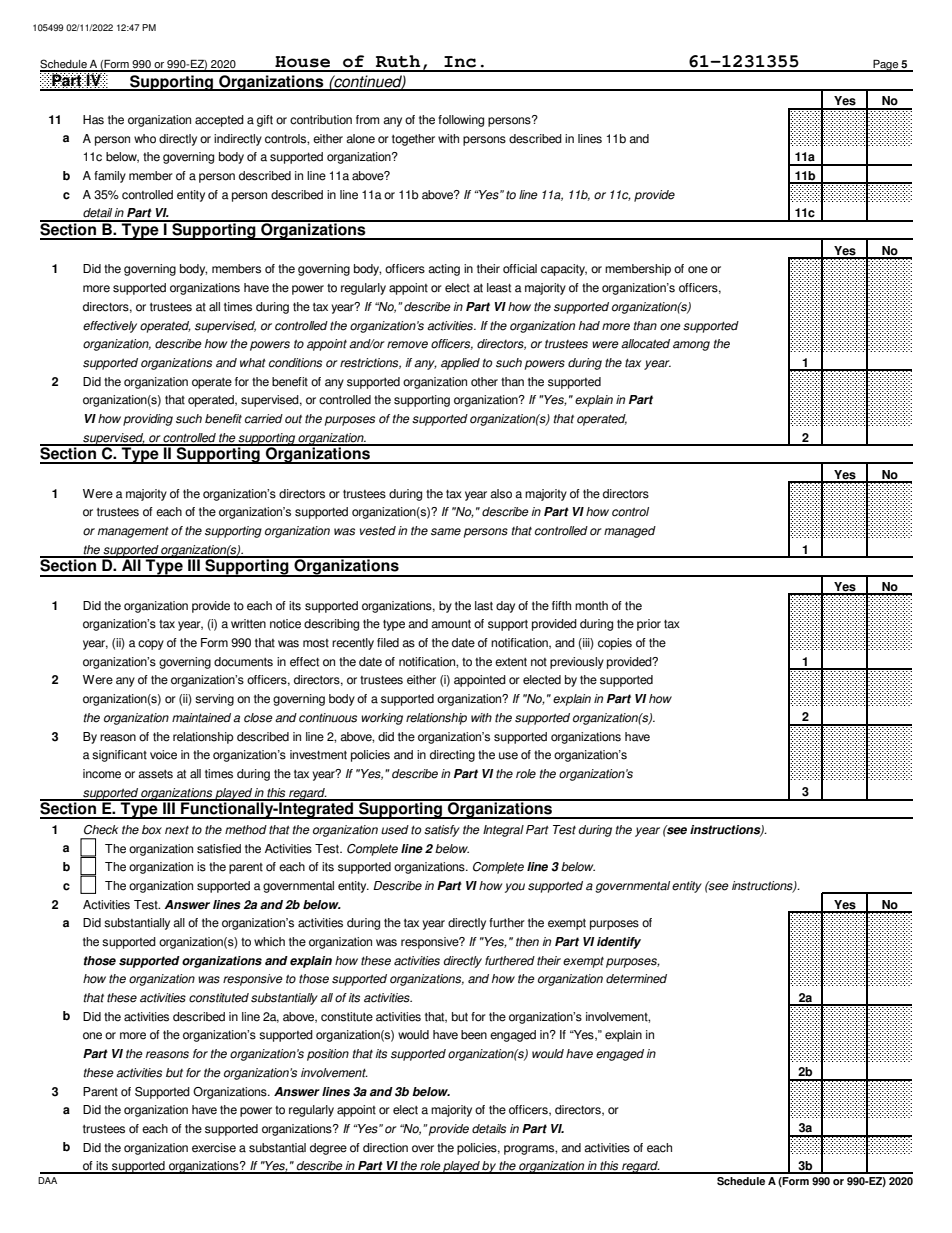 This image has height=1233, width=952. Describe the element at coordinates (636, 979) in the image. I see `determined` at that location.
